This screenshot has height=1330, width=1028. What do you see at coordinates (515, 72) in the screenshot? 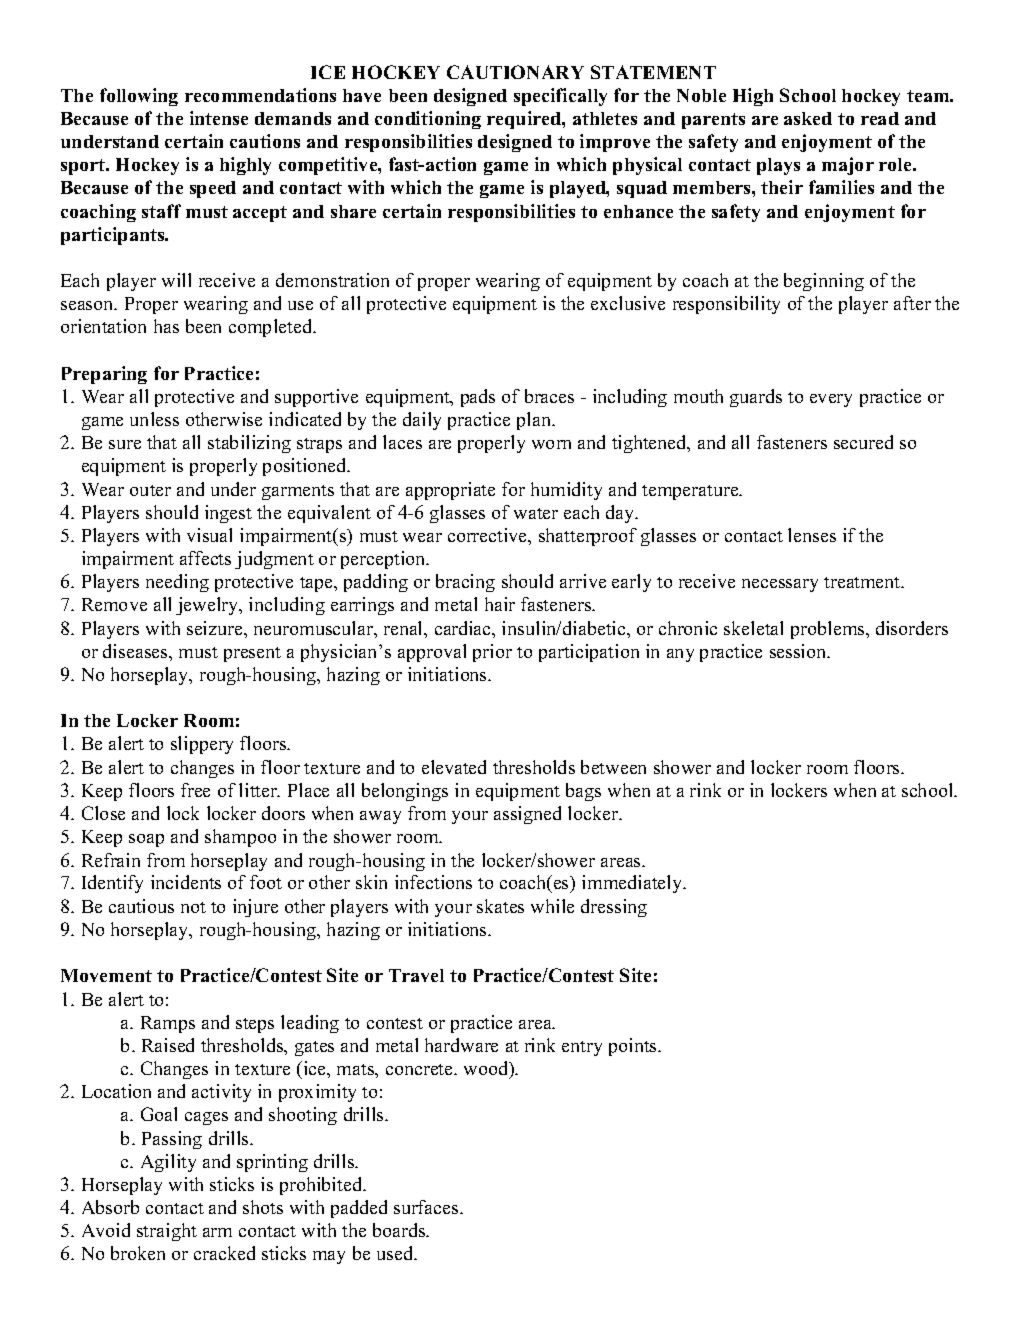
I see `CAUTIONARY` at bounding box center [515, 72].
